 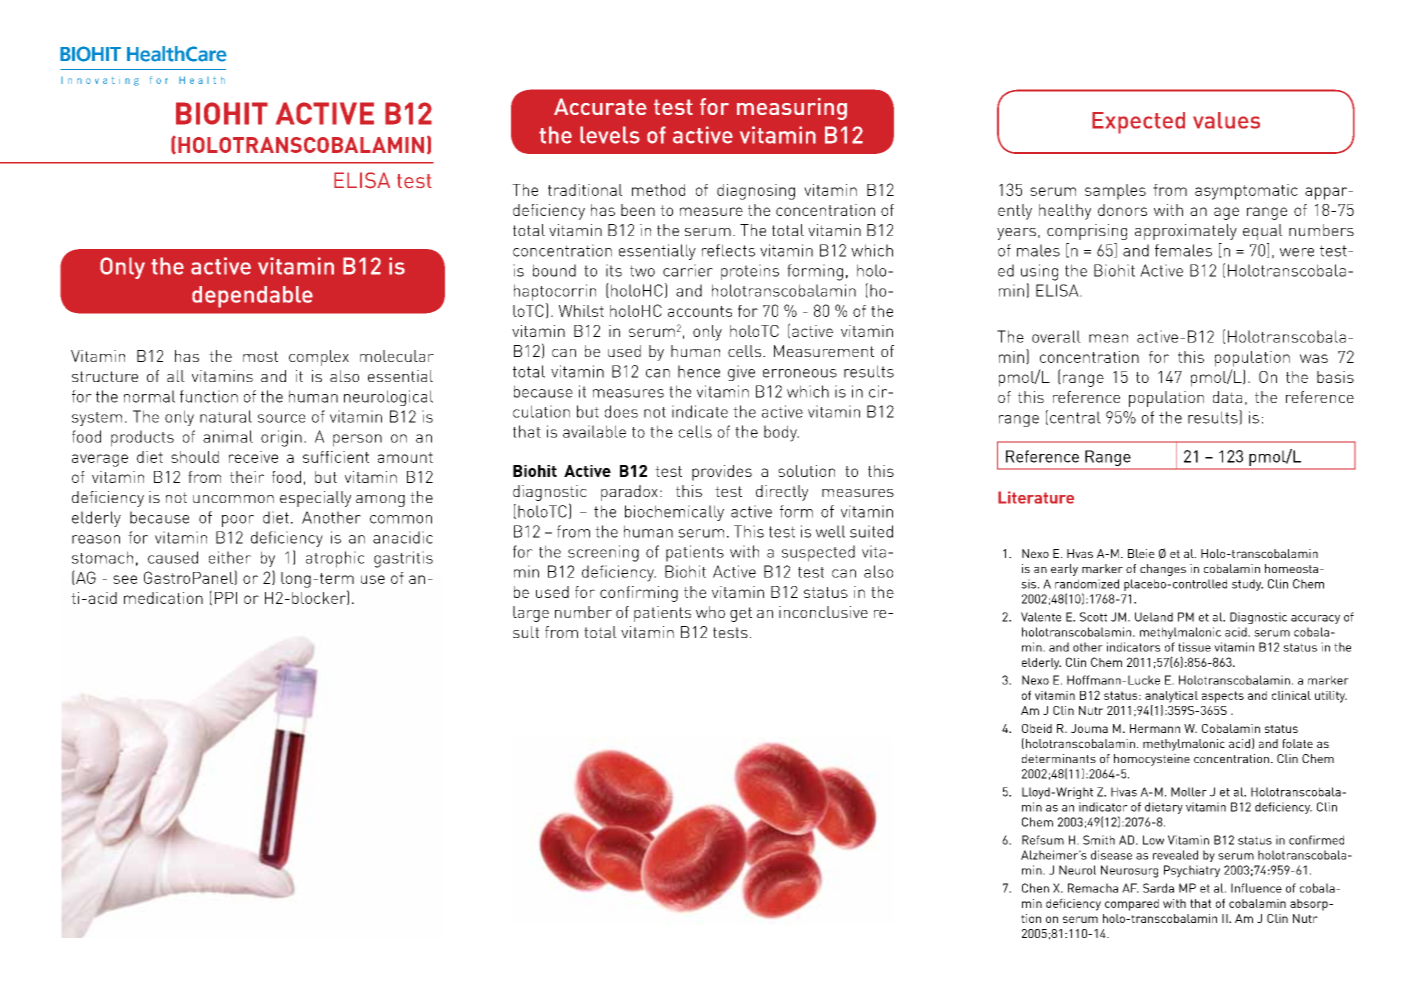 What do you see at coordinates (700, 311) in the document?
I see `accounts` at bounding box center [700, 311].
